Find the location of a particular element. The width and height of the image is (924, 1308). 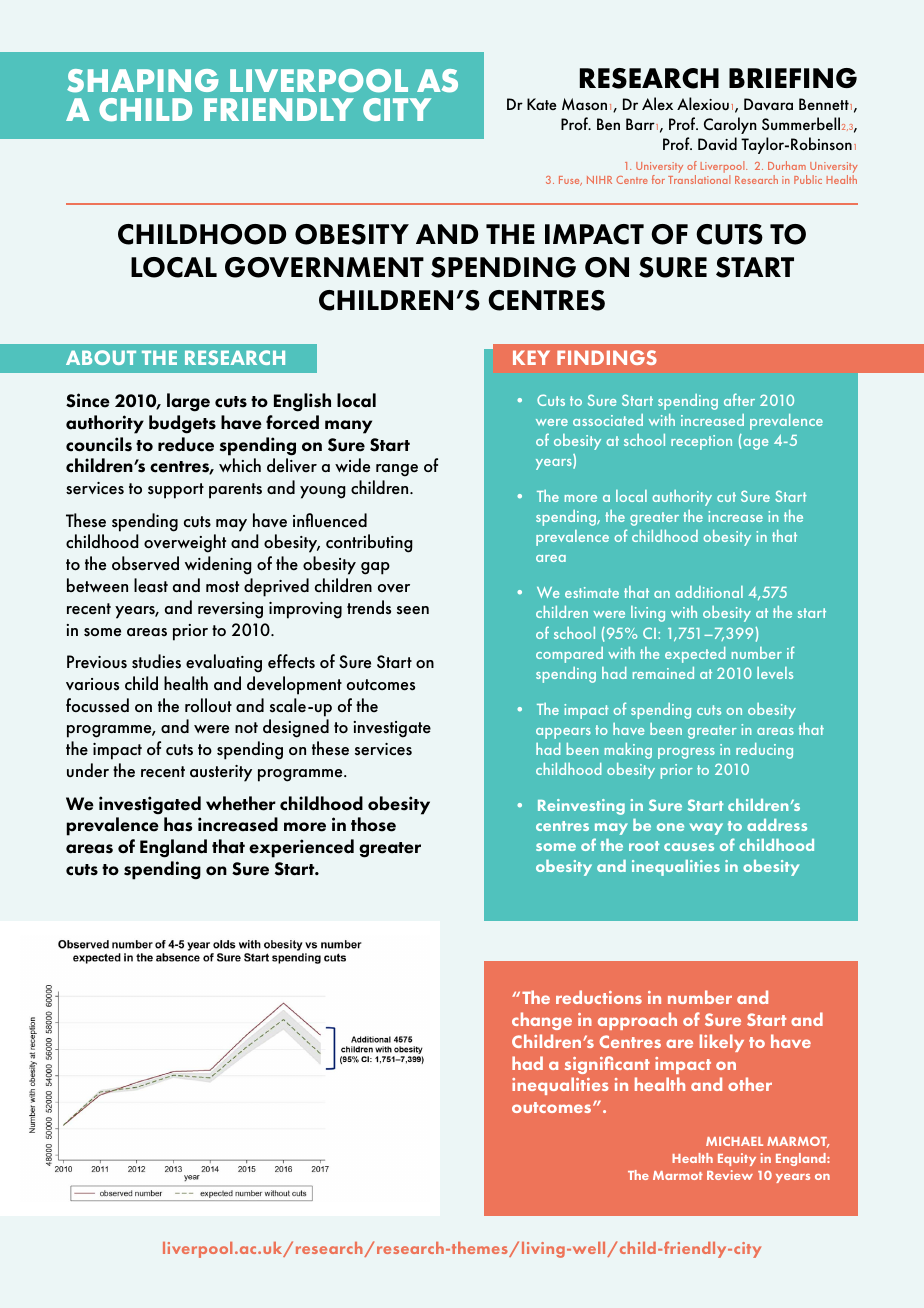

contributing is located at coordinates (369, 543).
